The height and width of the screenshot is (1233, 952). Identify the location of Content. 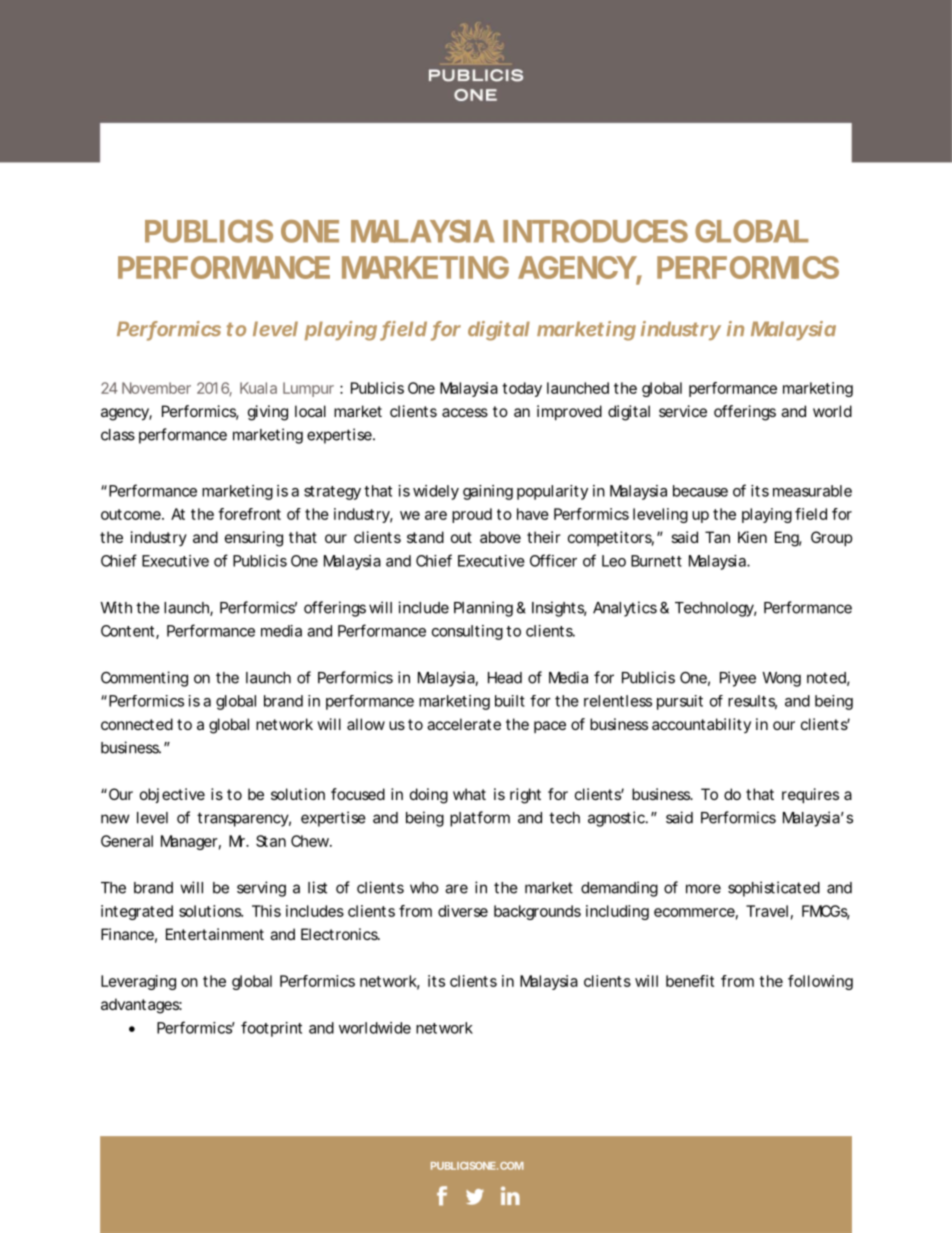
(127, 631).
